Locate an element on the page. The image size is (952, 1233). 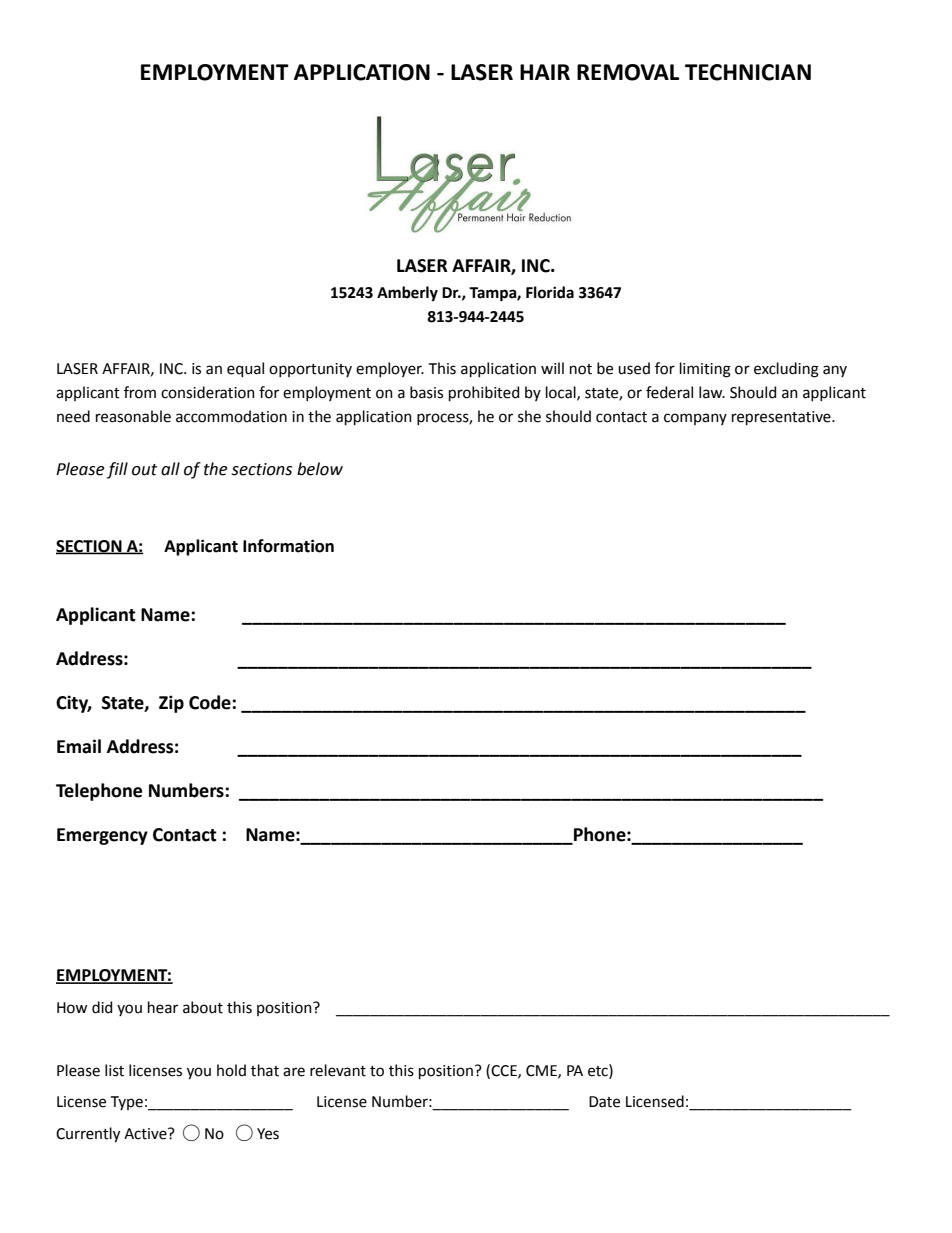
equal is located at coordinates (245, 369).
